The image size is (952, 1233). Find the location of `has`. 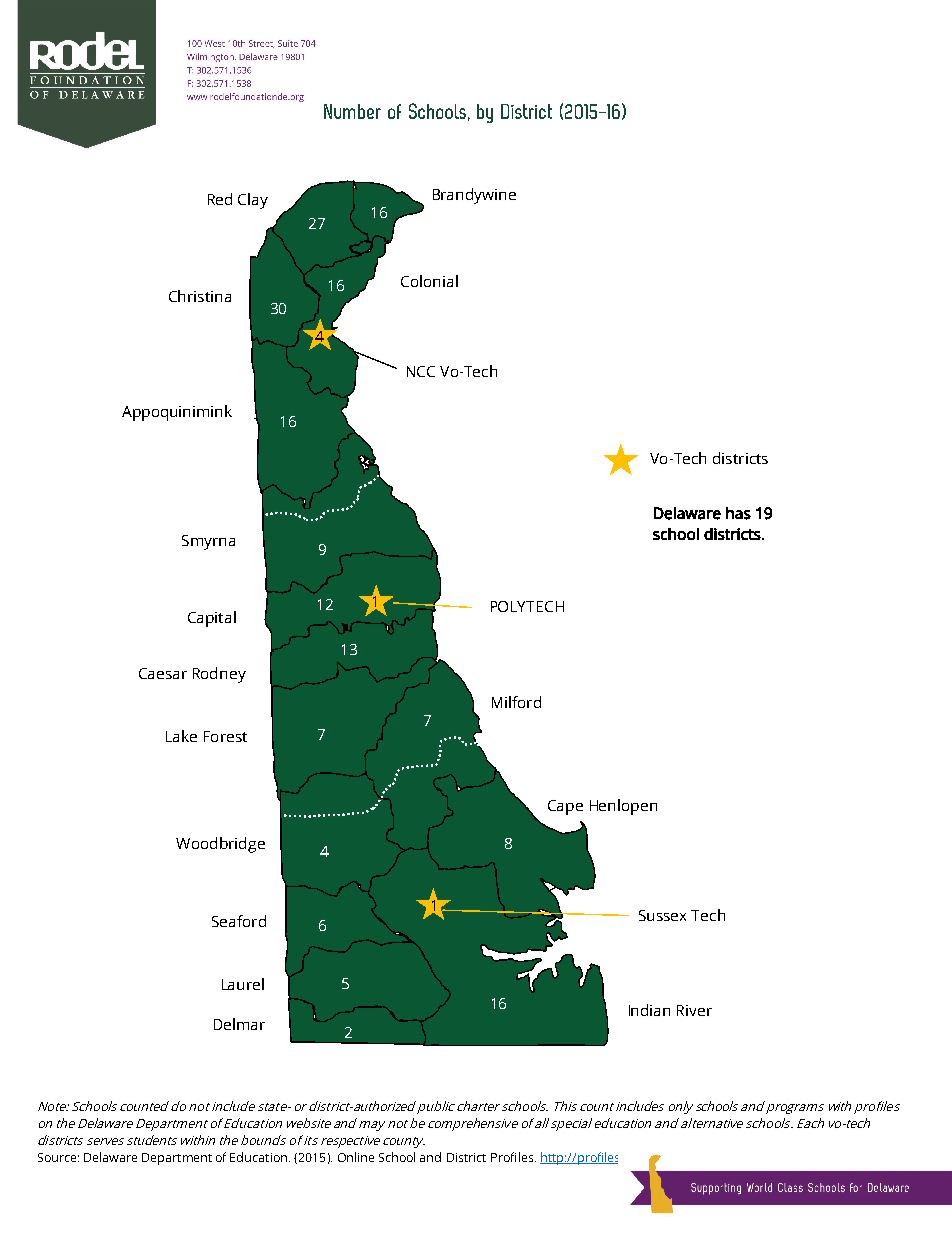

has is located at coordinates (738, 513).
